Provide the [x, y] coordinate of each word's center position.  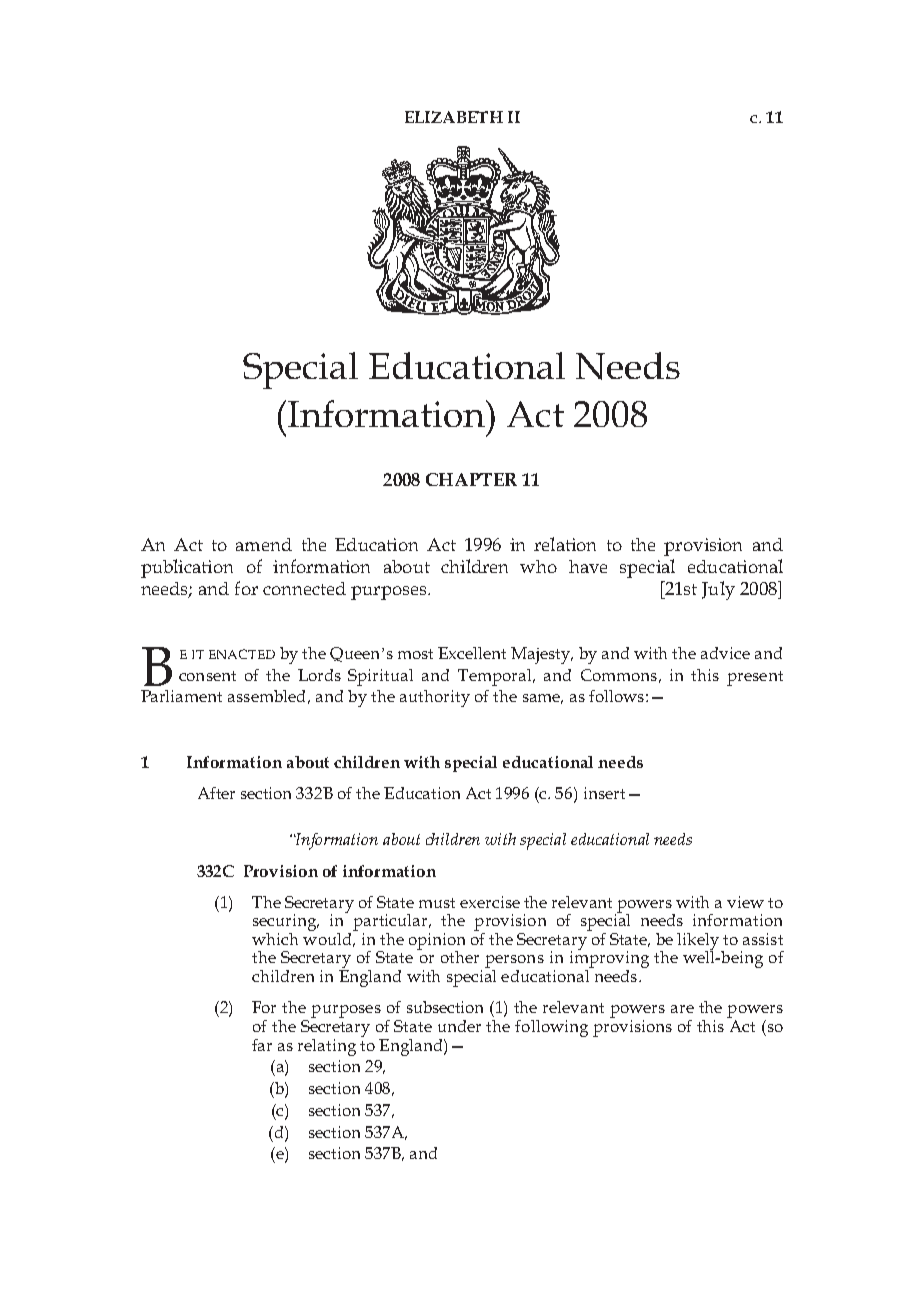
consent [207, 676]
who [538, 566]
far [262, 1045]
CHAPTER [471, 479]
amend [264, 544]
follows [616, 696]
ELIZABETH [454, 117]
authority [435, 698]
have [588, 566]
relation [565, 544]
